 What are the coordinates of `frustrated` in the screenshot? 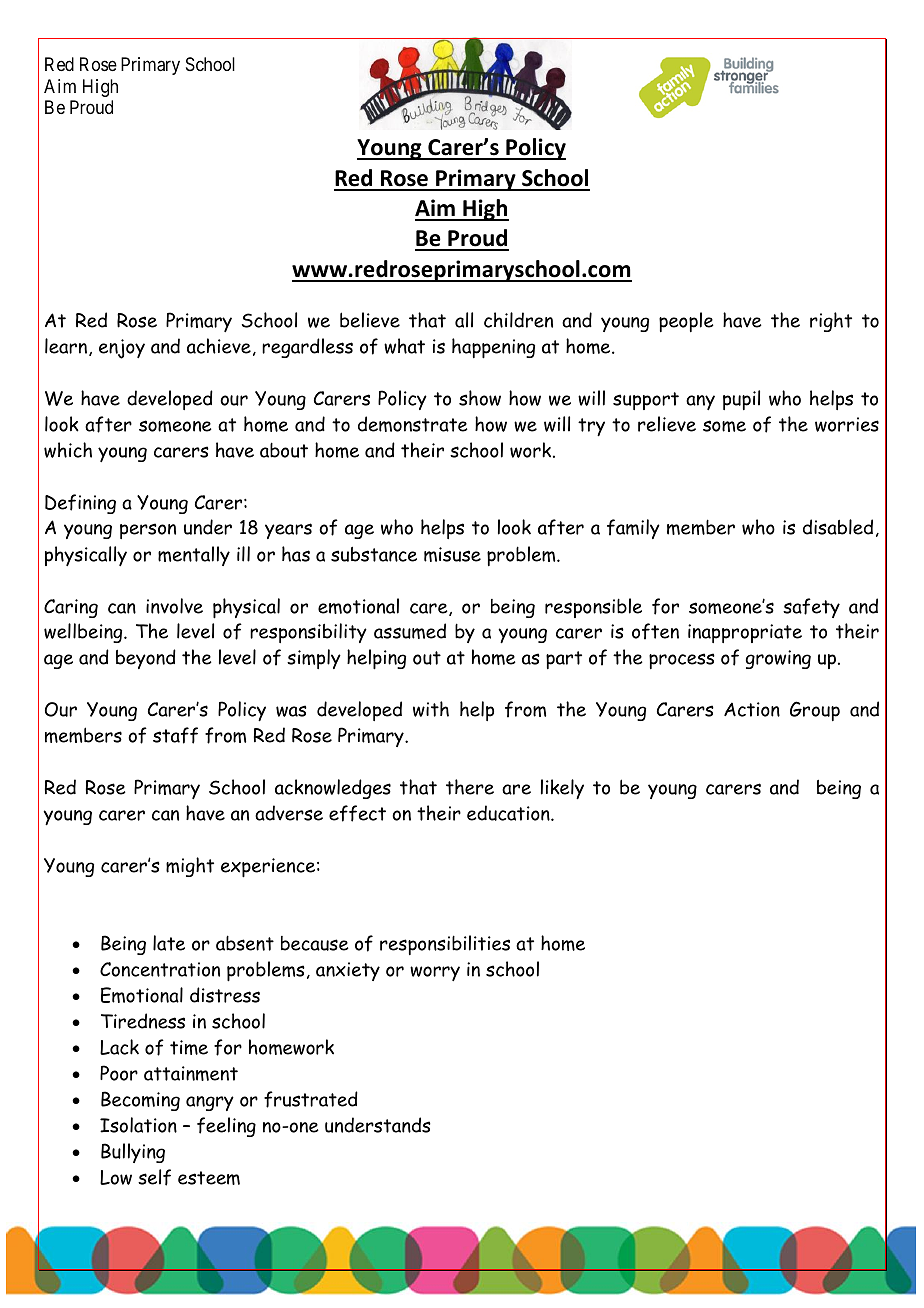 It's located at (311, 1099).
